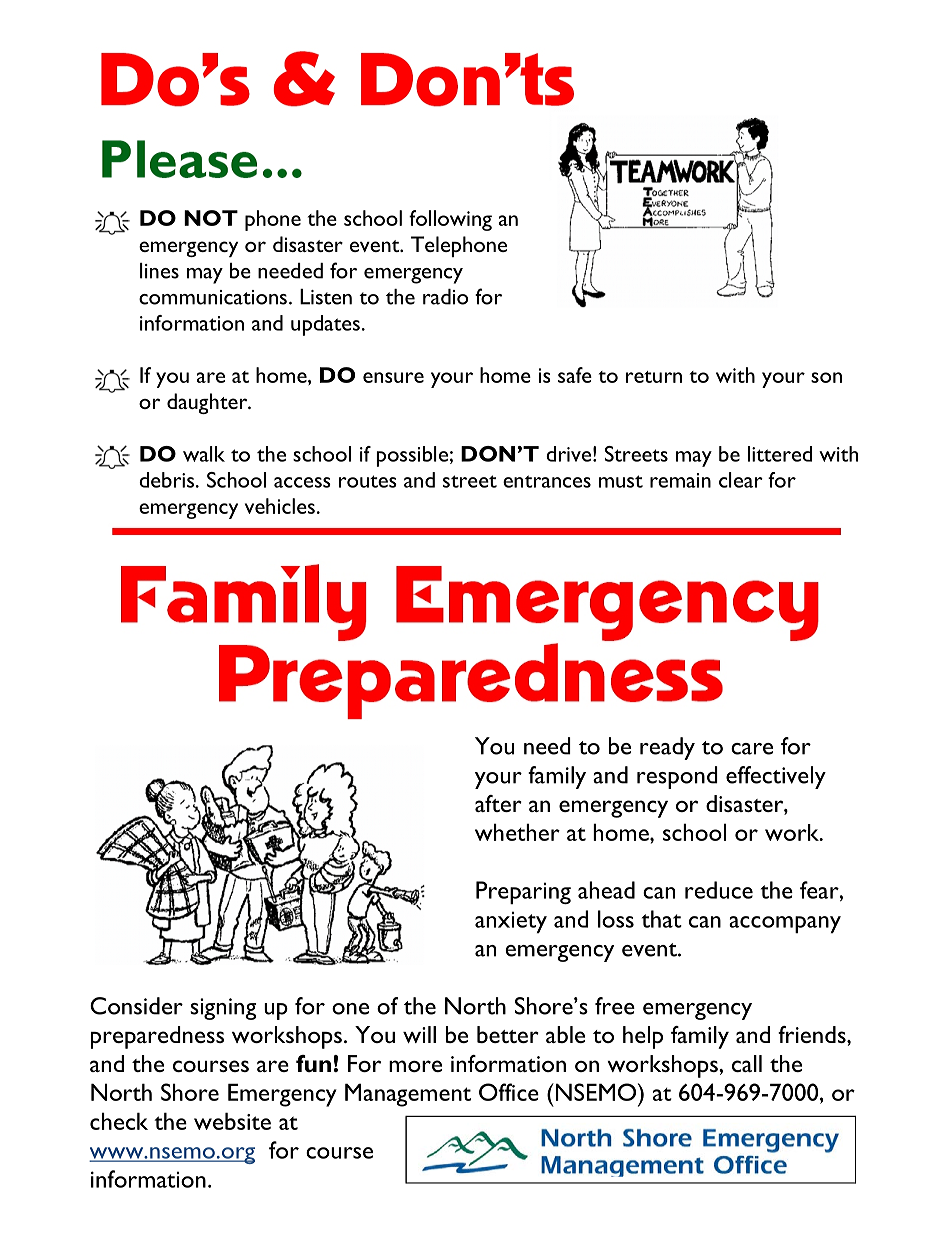 This page has height=1233, width=952. Describe the element at coordinates (211, 218) in the page. I see `NOT` at that location.
